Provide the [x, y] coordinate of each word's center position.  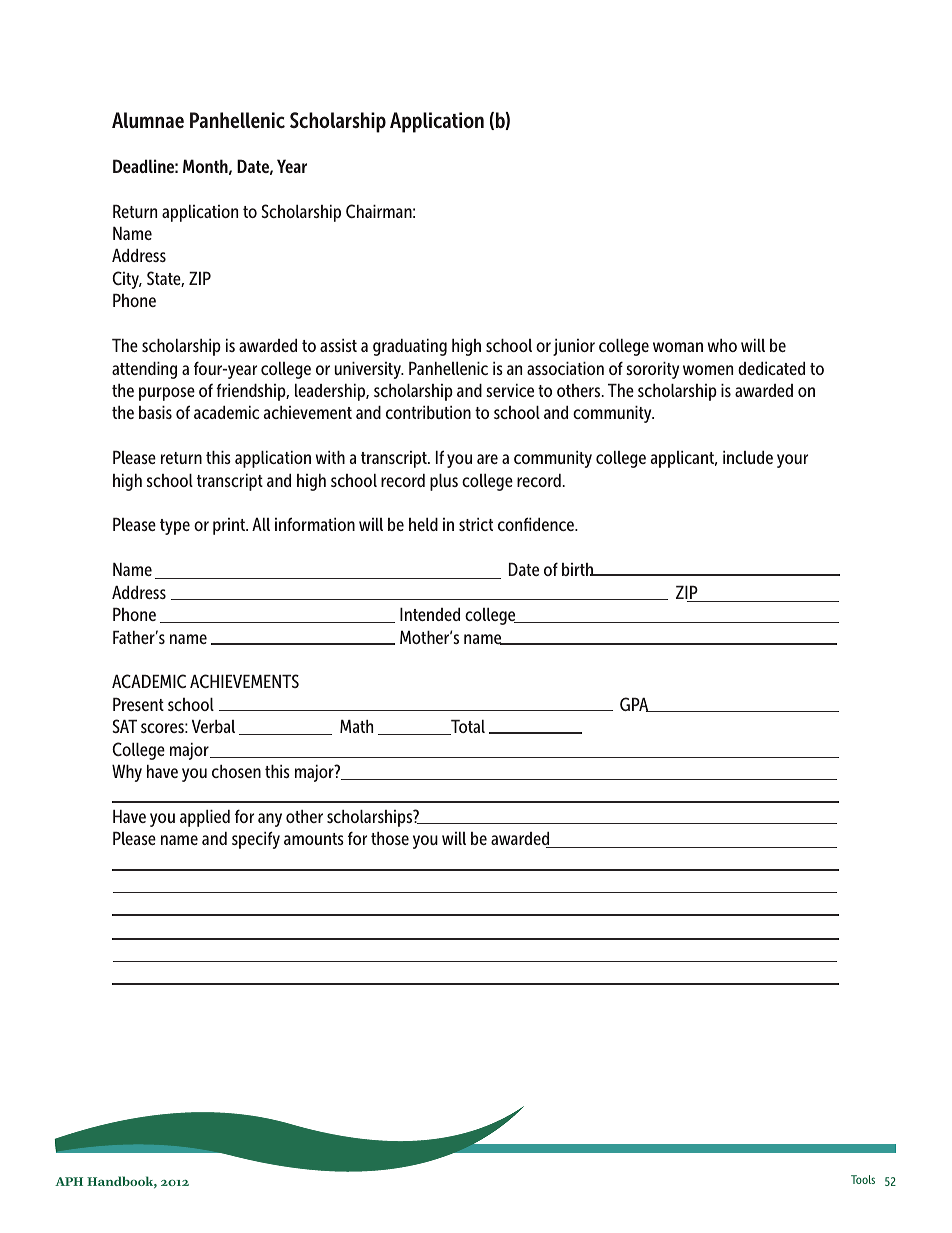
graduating [410, 347]
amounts [314, 839]
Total [467, 727]
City [127, 280]
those [390, 838]
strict [476, 524]
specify [256, 840]
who [722, 345]
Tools [863, 1179]
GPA [635, 704]
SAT [124, 726]
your [792, 461]
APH [69, 1181]
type [175, 527]
